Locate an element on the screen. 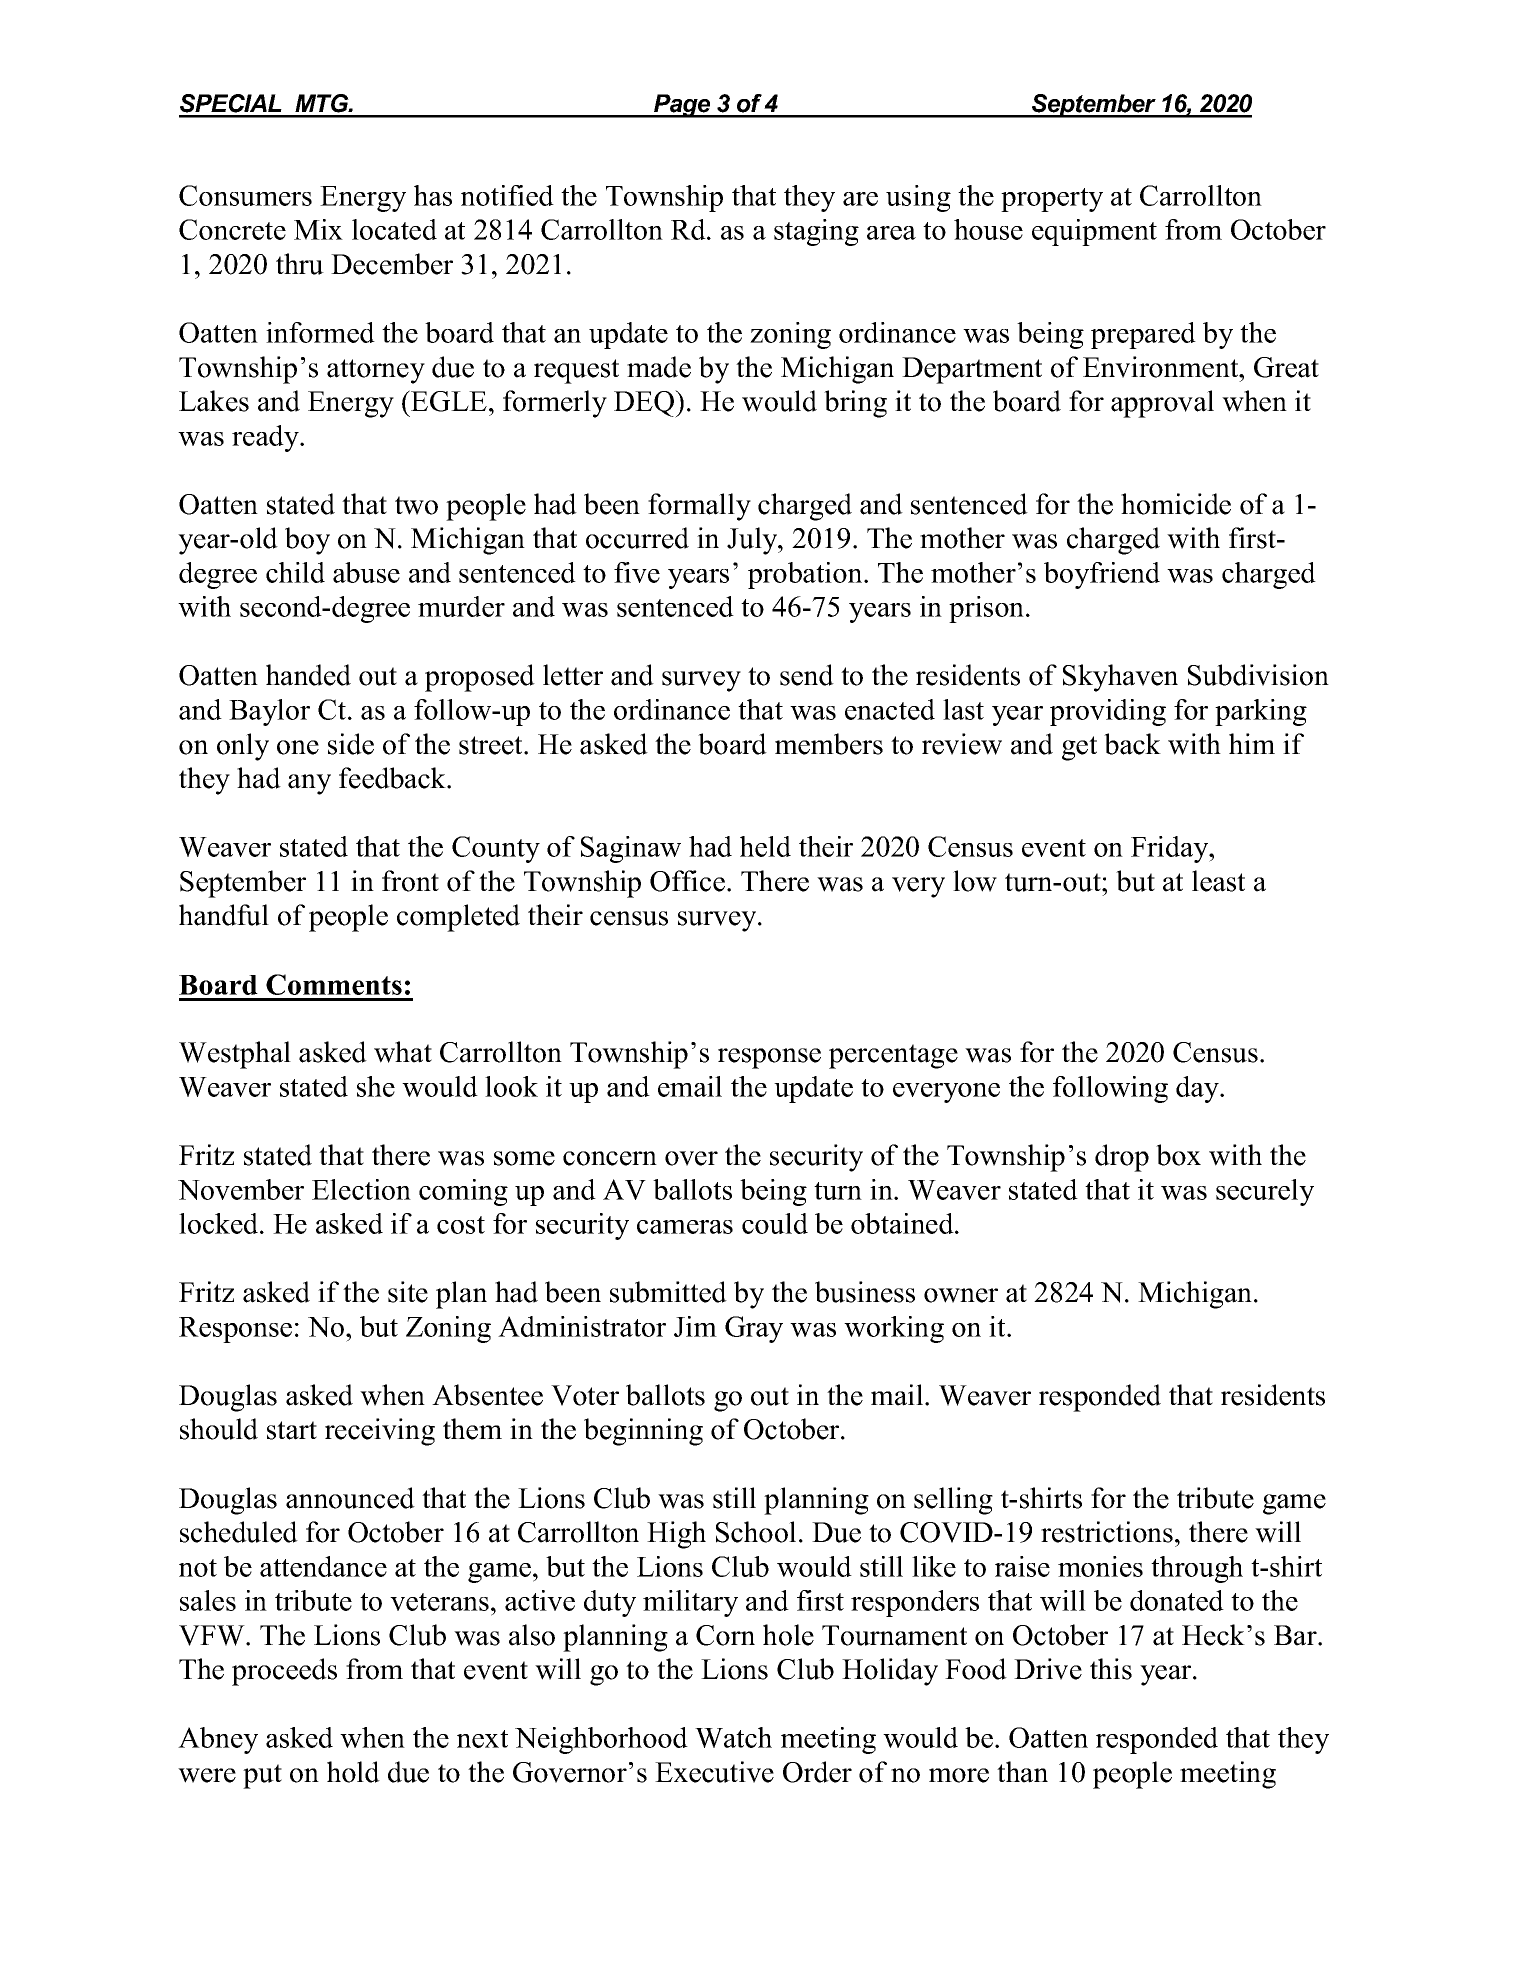  send is located at coordinates (807, 675).
